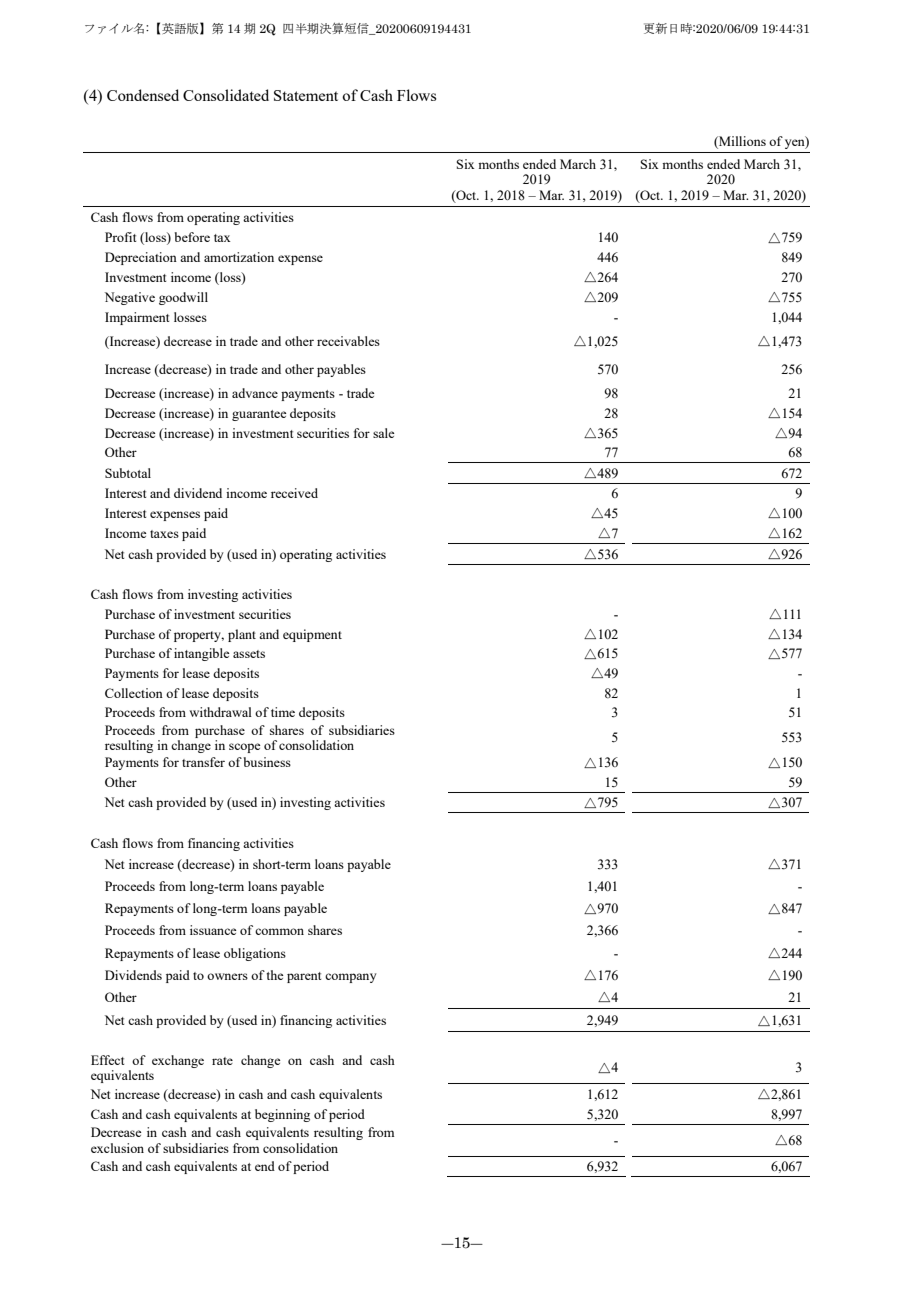 The height and width of the page is (1308, 924). I want to click on equipment, so click(312, 635).
